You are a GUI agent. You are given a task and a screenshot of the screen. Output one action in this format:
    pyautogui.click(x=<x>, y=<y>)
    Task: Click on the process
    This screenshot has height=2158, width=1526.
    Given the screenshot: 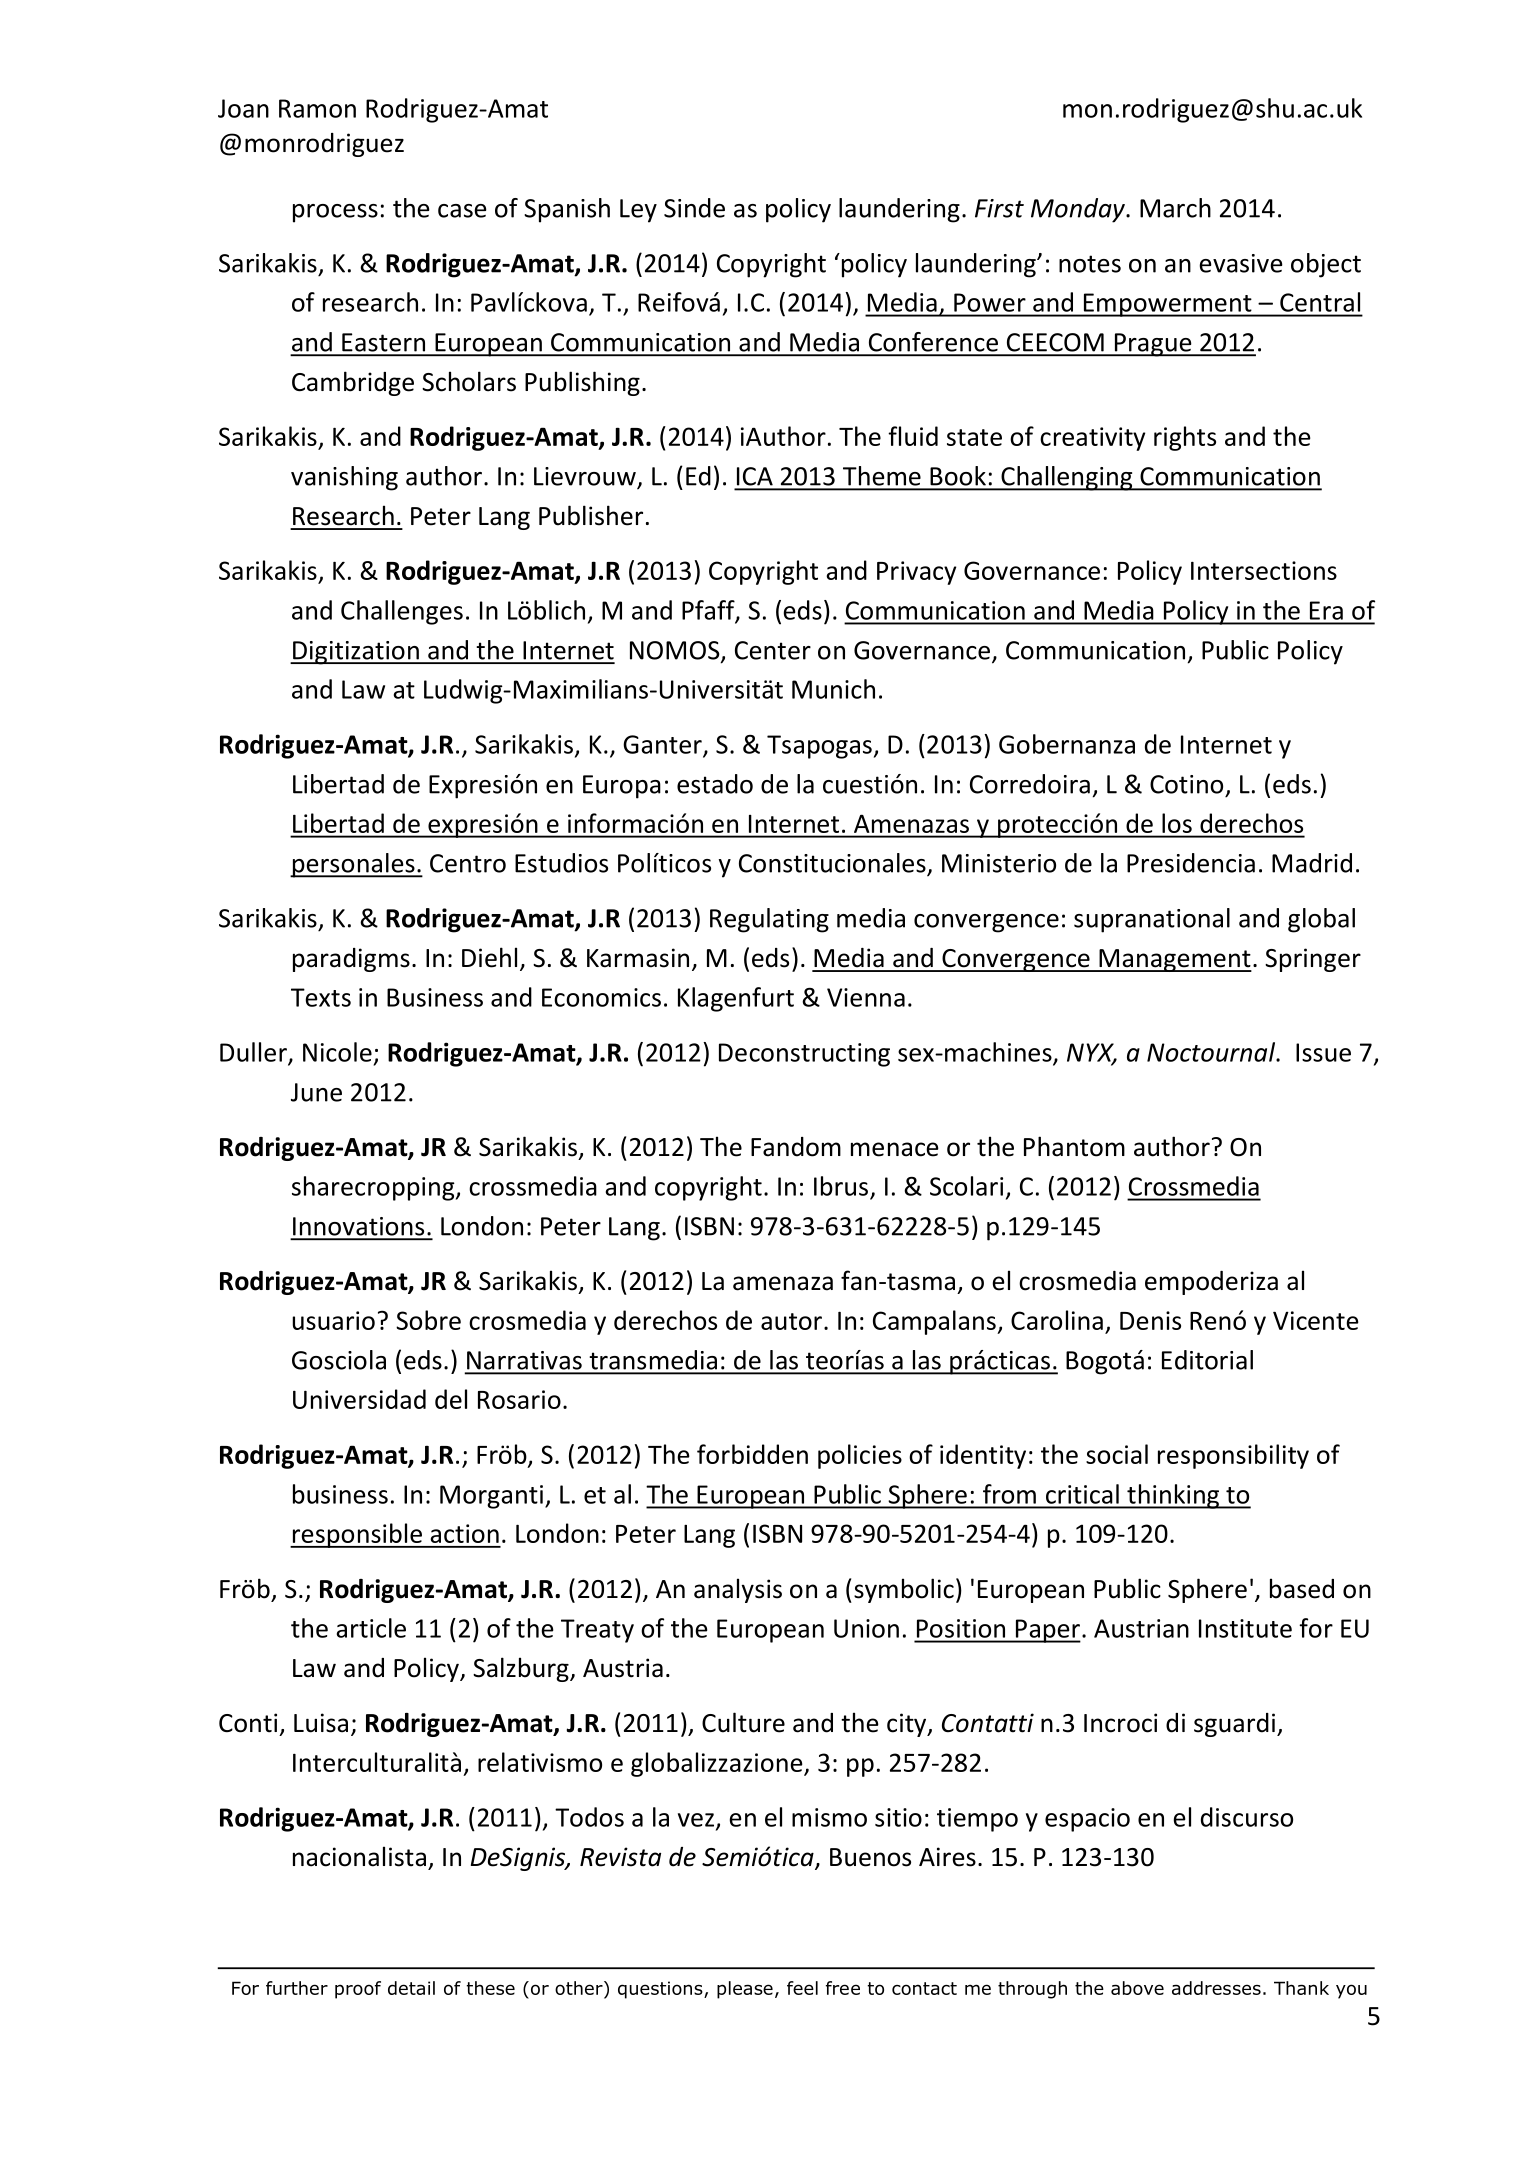 What is the action you would take?
    pyautogui.click(x=335, y=213)
